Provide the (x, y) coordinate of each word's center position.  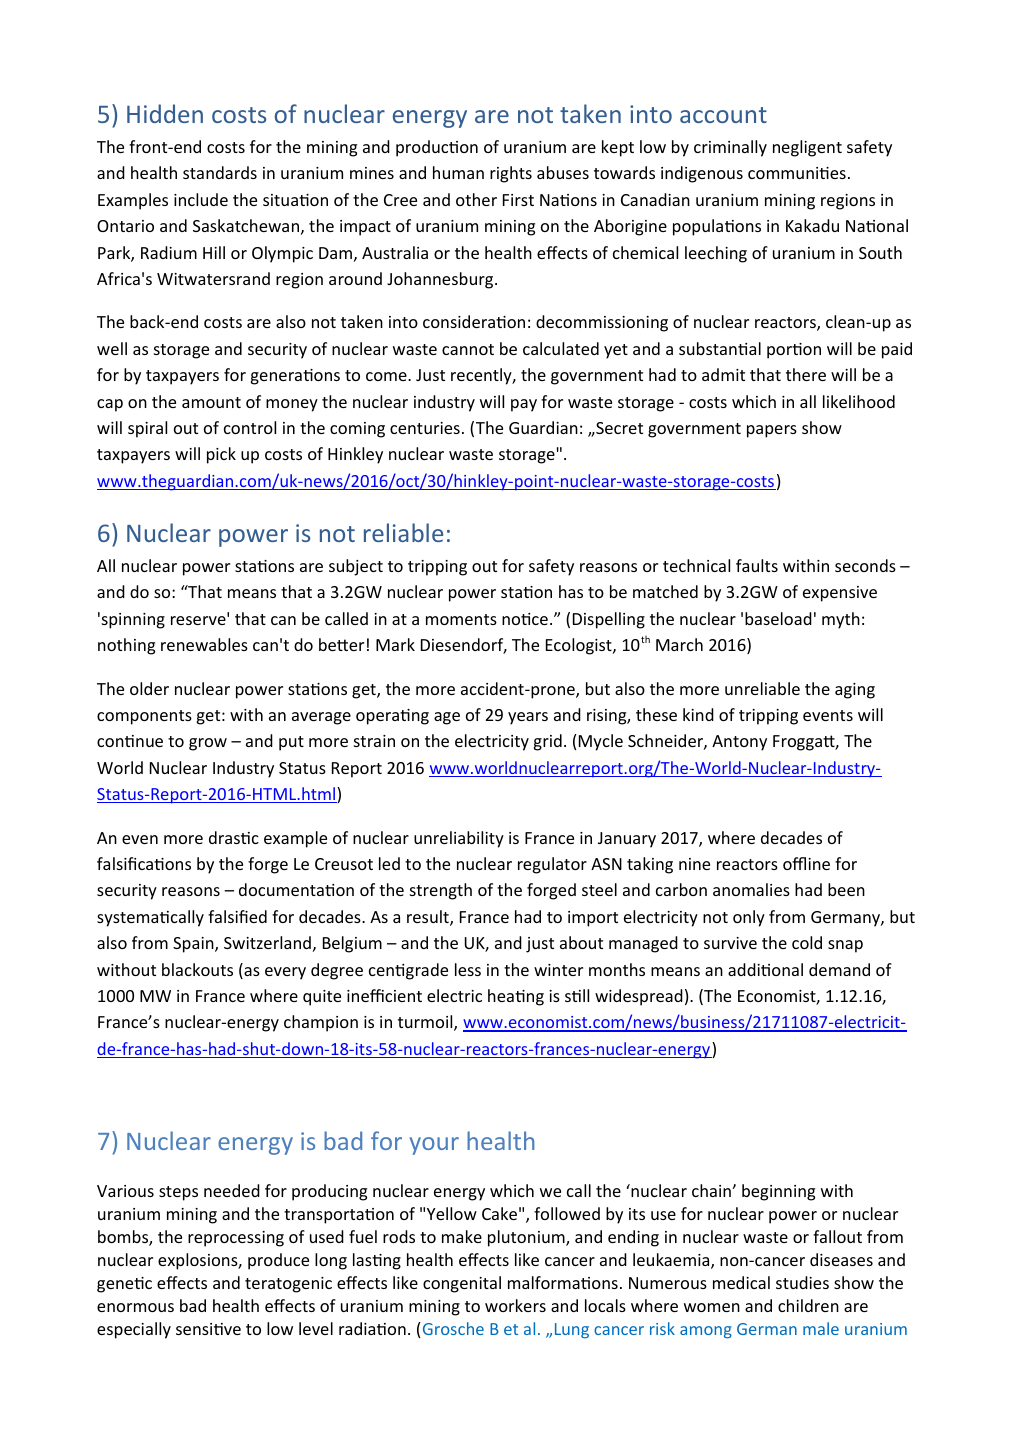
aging (855, 691)
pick (221, 455)
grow (208, 744)
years (528, 718)
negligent (807, 148)
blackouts (197, 969)
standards (220, 172)
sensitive (208, 1329)
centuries (425, 428)
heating (516, 997)
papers (772, 431)
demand (839, 969)
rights (511, 174)
